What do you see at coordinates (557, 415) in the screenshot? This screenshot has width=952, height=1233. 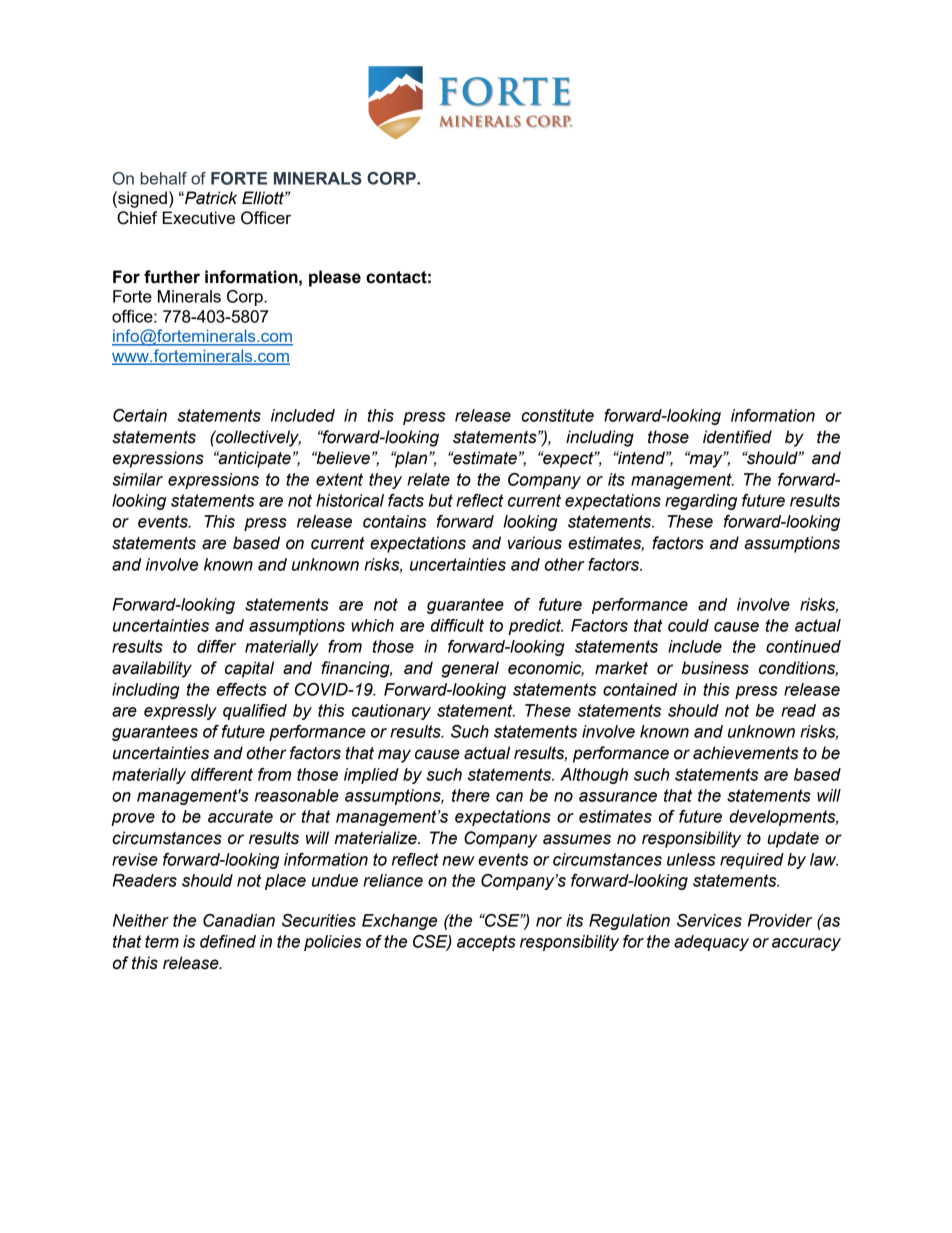 I see `constitute` at bounding box center [557, 415].
